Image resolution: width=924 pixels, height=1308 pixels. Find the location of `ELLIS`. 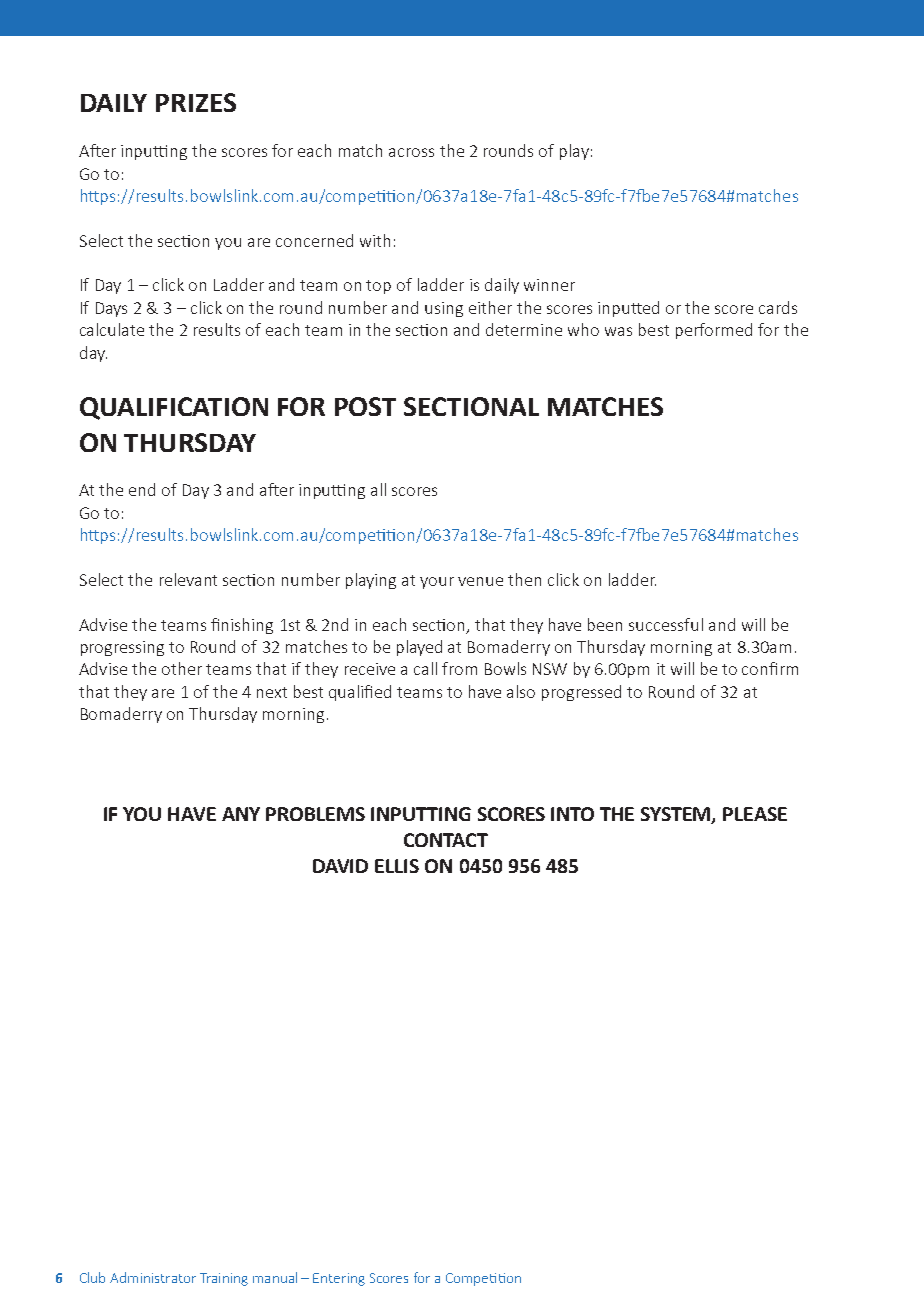

ELLIS is located at coordinates (397, 866).
